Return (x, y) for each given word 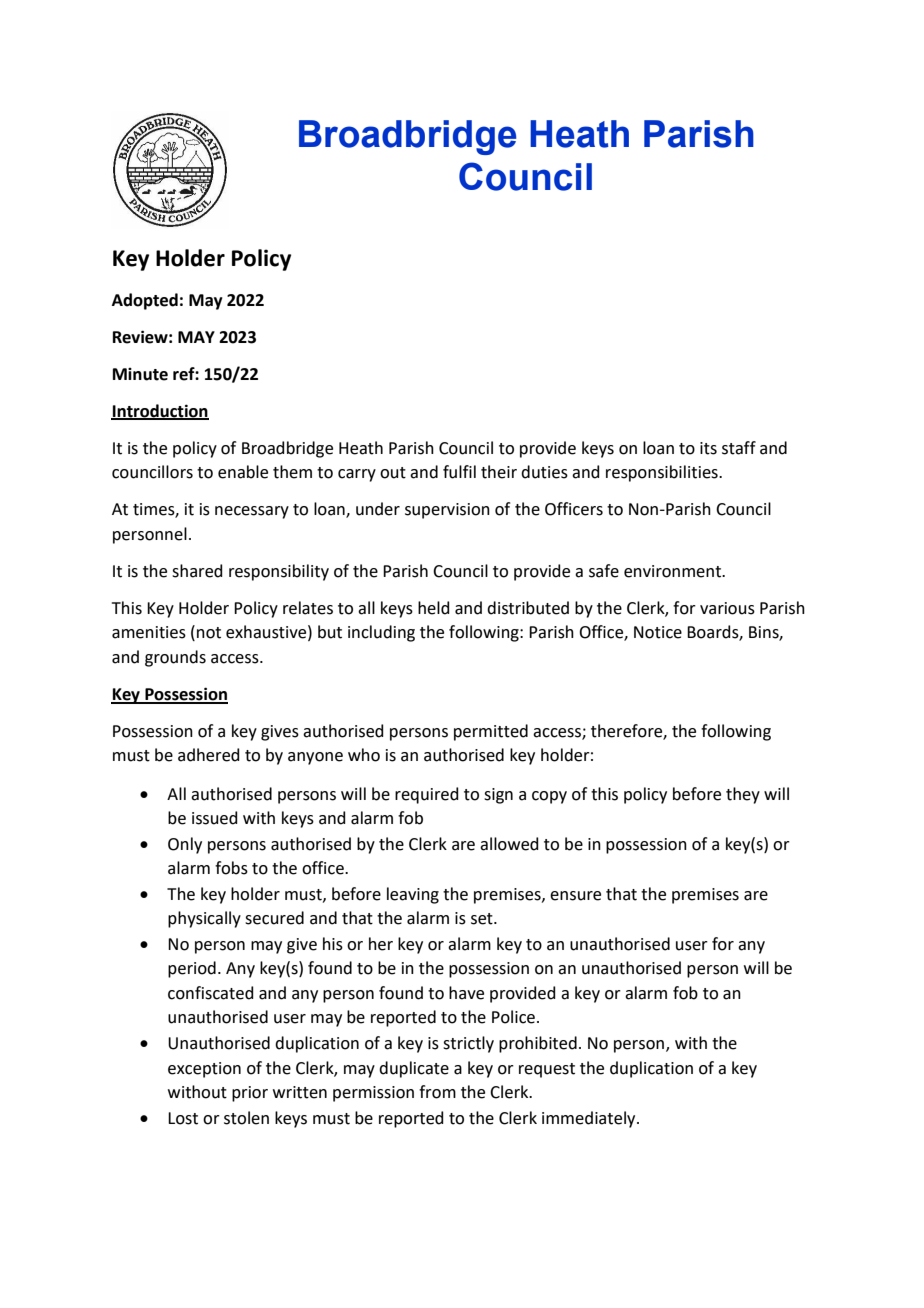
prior (250, 1094)
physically (204, 919)
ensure (575, 896)
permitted (491, 732)
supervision (447, 511)
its (708, 448)
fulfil (459, 472)
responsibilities (663, 473)
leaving (413, 895)
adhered (209, 755)
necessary (252, 512)
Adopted (145, 301)
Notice (658, 632)
